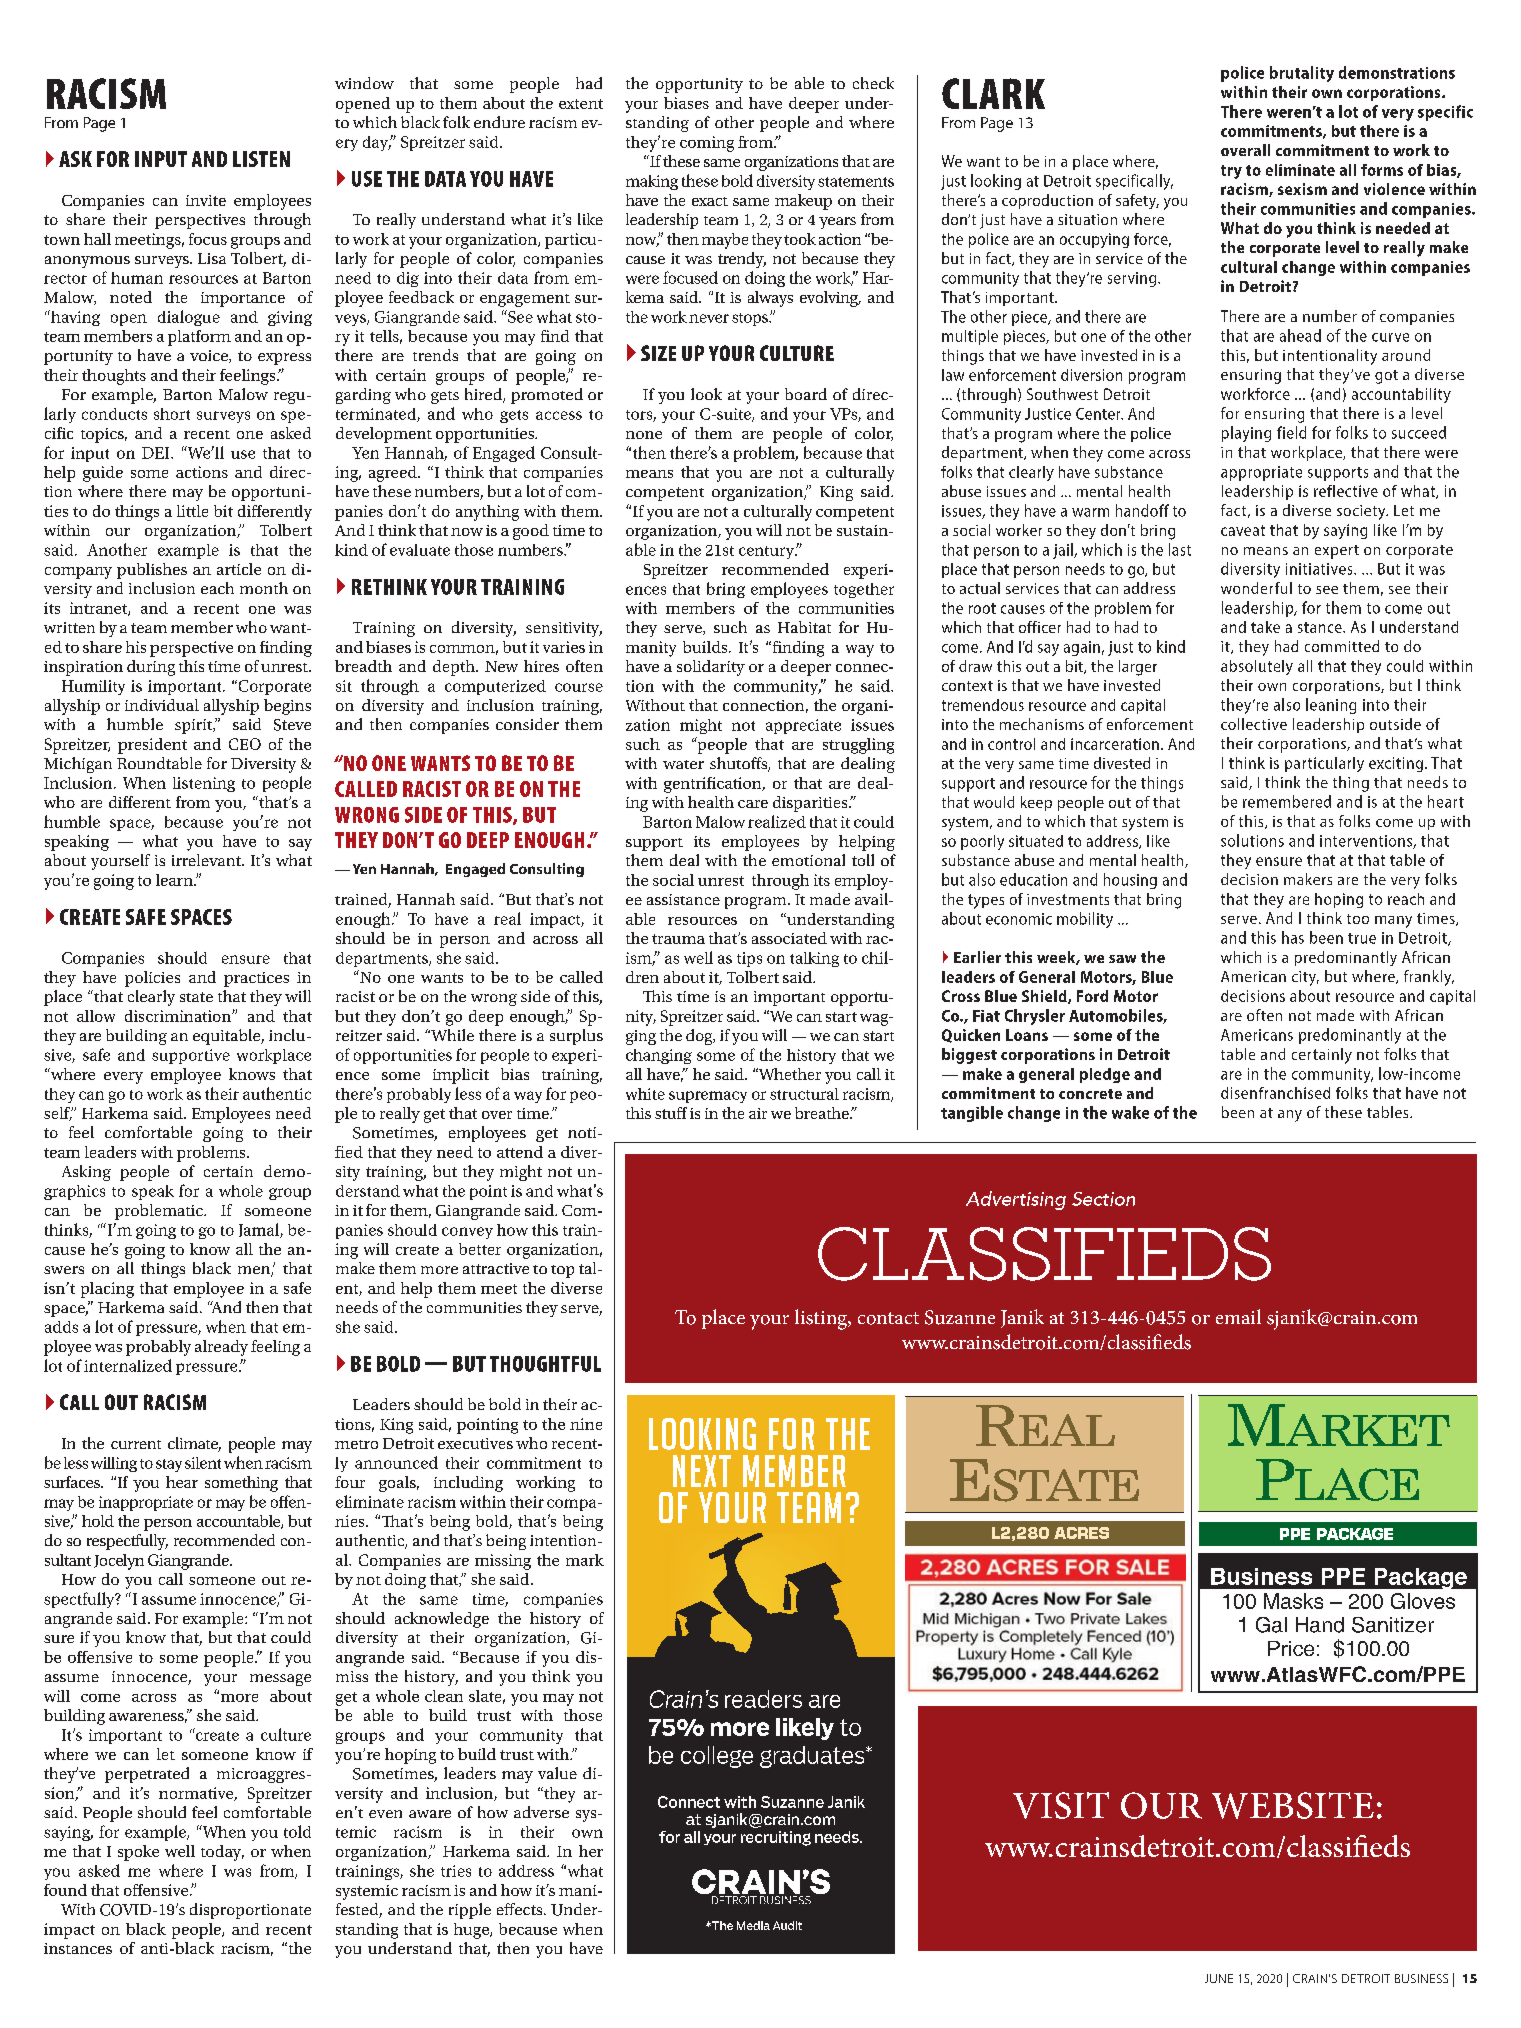  Describe the element at coordinates (707, 144) in the image. I see `coming` at that location.
